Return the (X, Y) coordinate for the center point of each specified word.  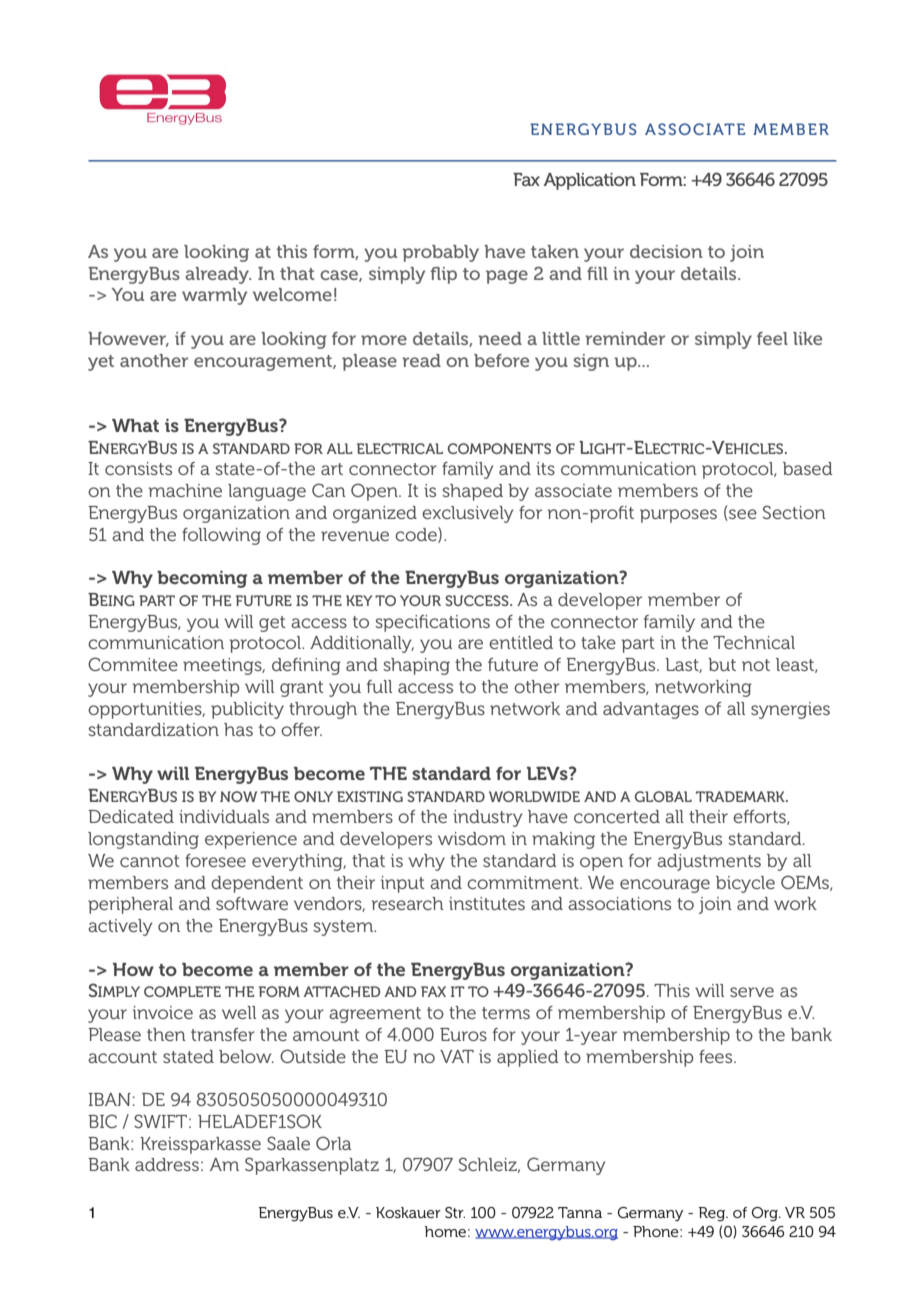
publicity (247, 710)
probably (440, 253)
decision (666, 251)
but (722, 664)
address (167, 1164)
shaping (416, 666)
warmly (215, 296)
